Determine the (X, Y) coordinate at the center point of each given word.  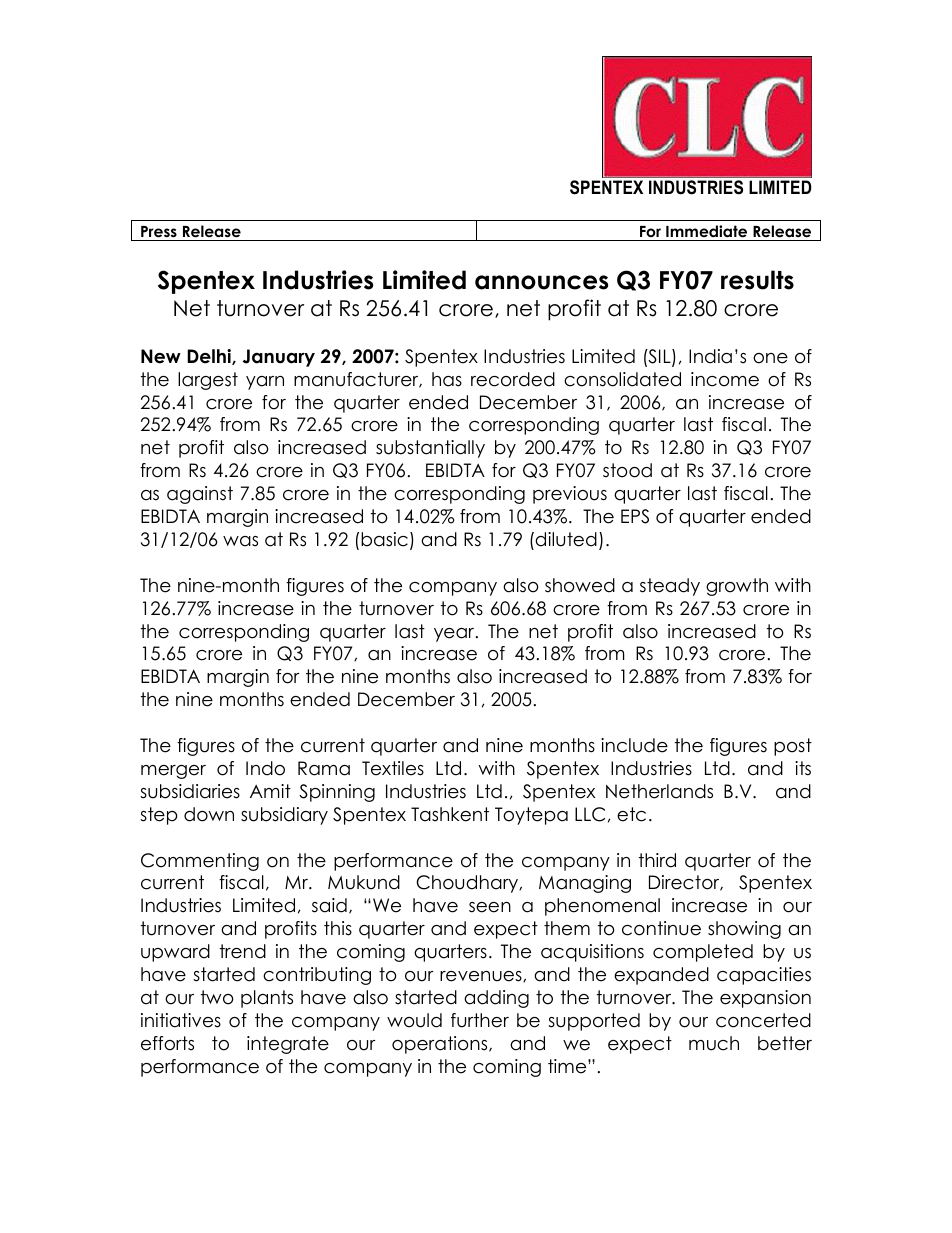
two (217, 997)
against (200, 495)
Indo (265, 768)
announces (541, 282)
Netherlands (659, 791)
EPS (635, 516)
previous (570, 495)
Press (159, 232)
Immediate (706, 231)
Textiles (393, 768)
